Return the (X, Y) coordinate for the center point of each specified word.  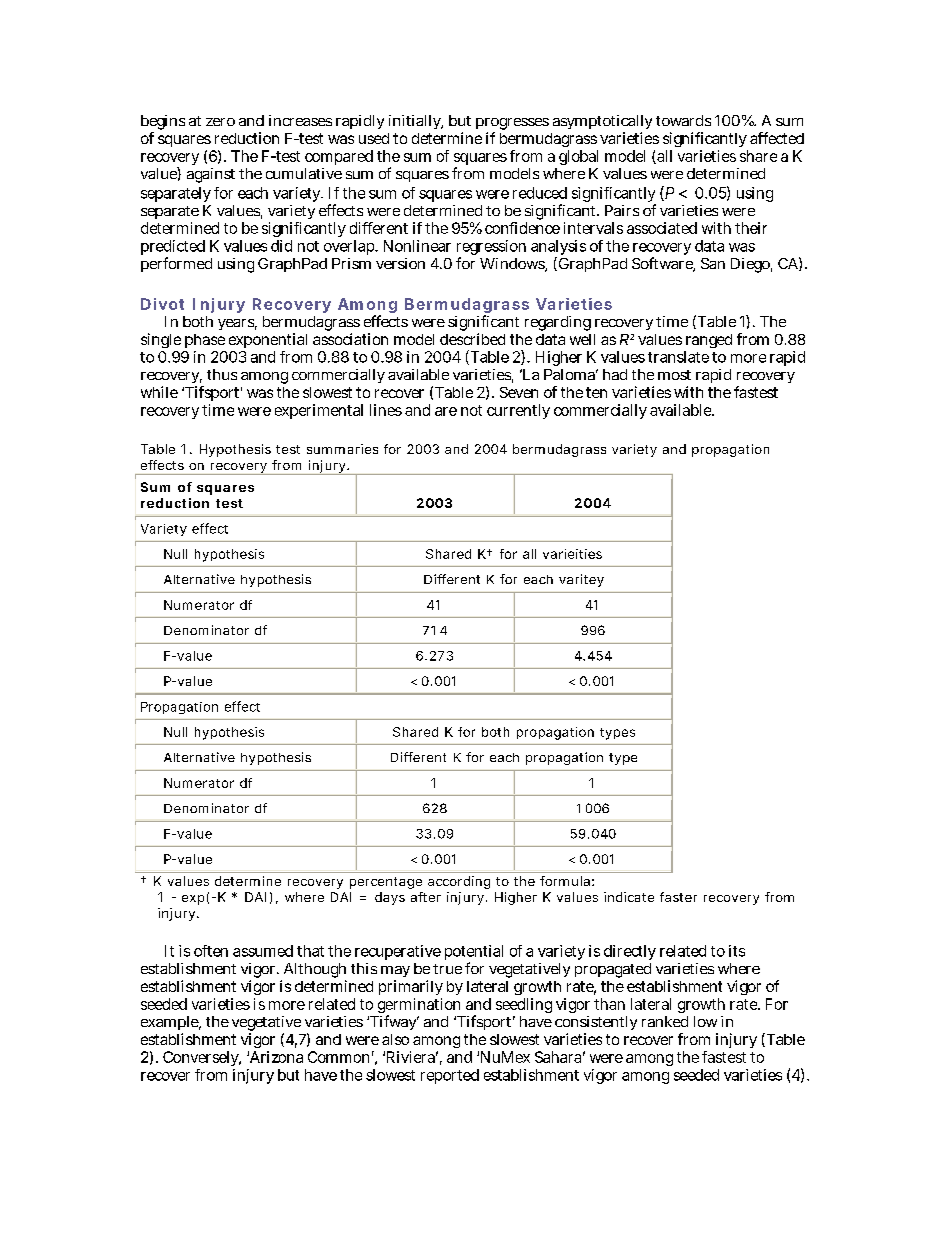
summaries (342, 449)
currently (518, 411)
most (674, 375)
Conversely (202, 1058)
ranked (665, 1021)
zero (220, 122)
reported (450, 1076)
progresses (512, 125)
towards (683, 120)
